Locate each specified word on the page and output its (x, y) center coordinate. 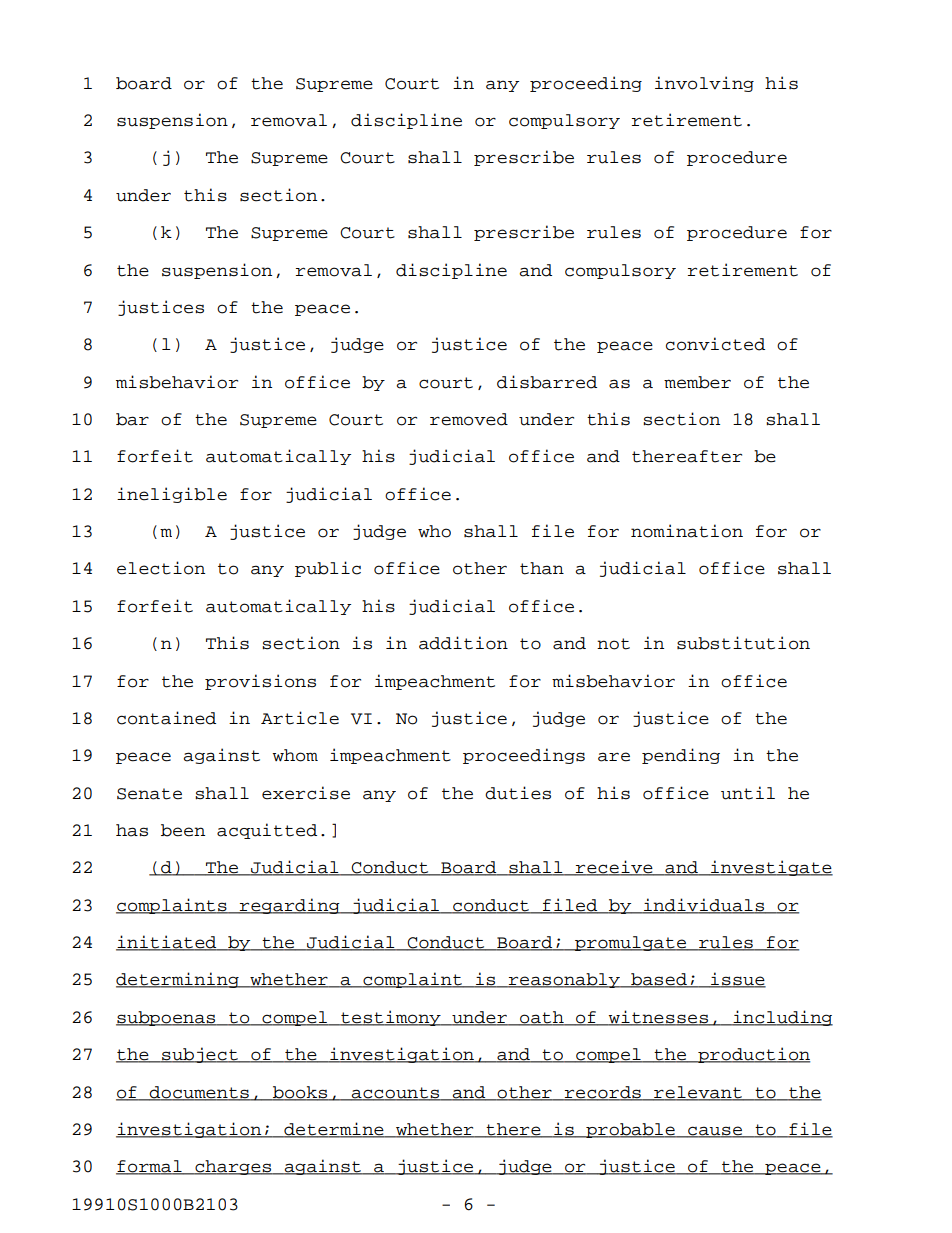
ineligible (172, 495)
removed (469, 419)
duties (518, 793)
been (183, 830)
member (697, 382)
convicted (715, 344)
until (748, 793)
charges (233, 1167)
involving (704, 84)
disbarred (547, 382)
